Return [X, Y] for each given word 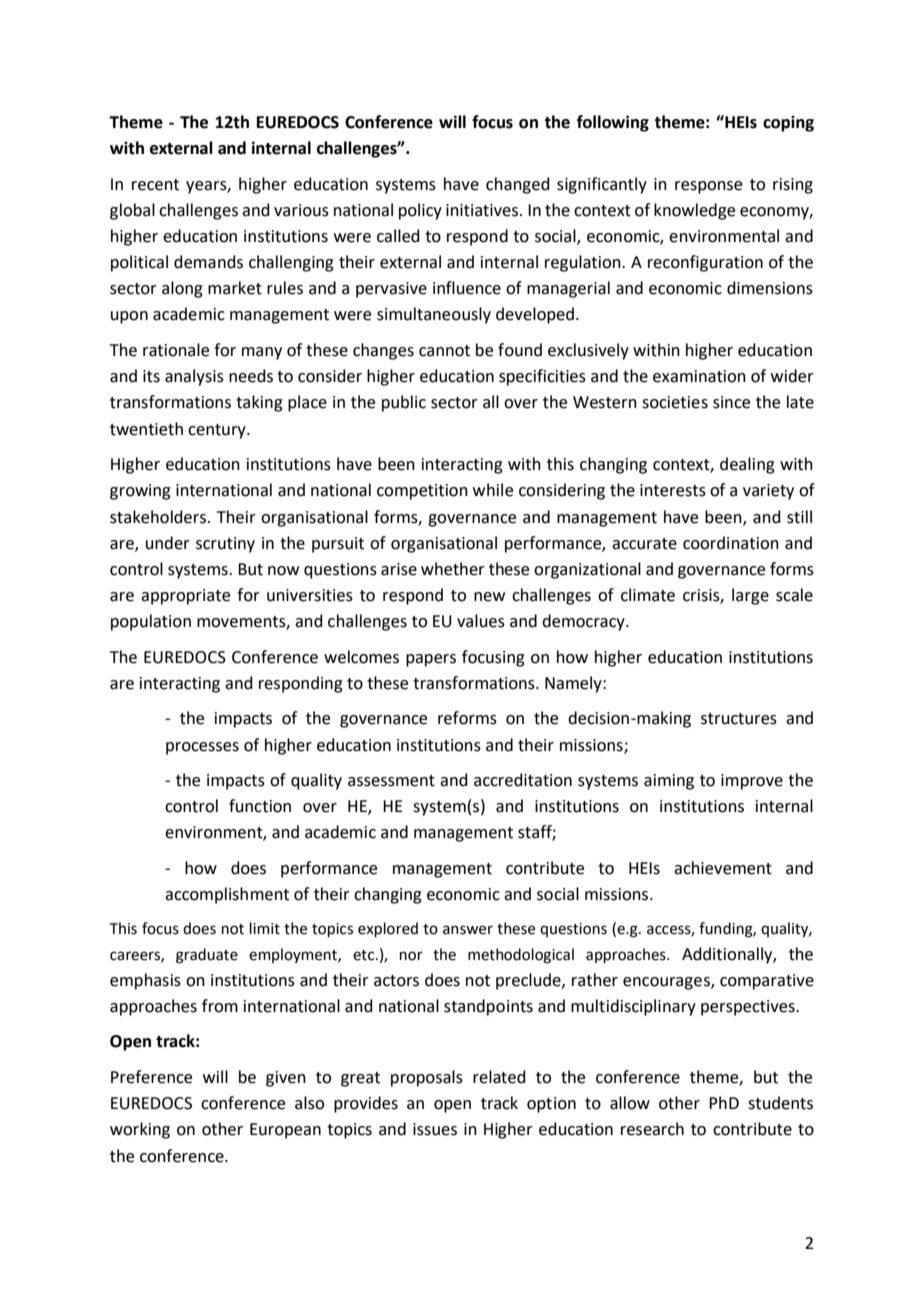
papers [431, 660]
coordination [731, 543]
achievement [723, 868]
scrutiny [225, 545]
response [708, 187]
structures [739, 719]
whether [453, 569]
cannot [444, 351]
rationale [176, 350]
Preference [151, 1077]
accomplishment [227, 895]
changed [518, 185]
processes [202, 748]
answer [468, 930]
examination [699, 376]
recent [155, 185]
